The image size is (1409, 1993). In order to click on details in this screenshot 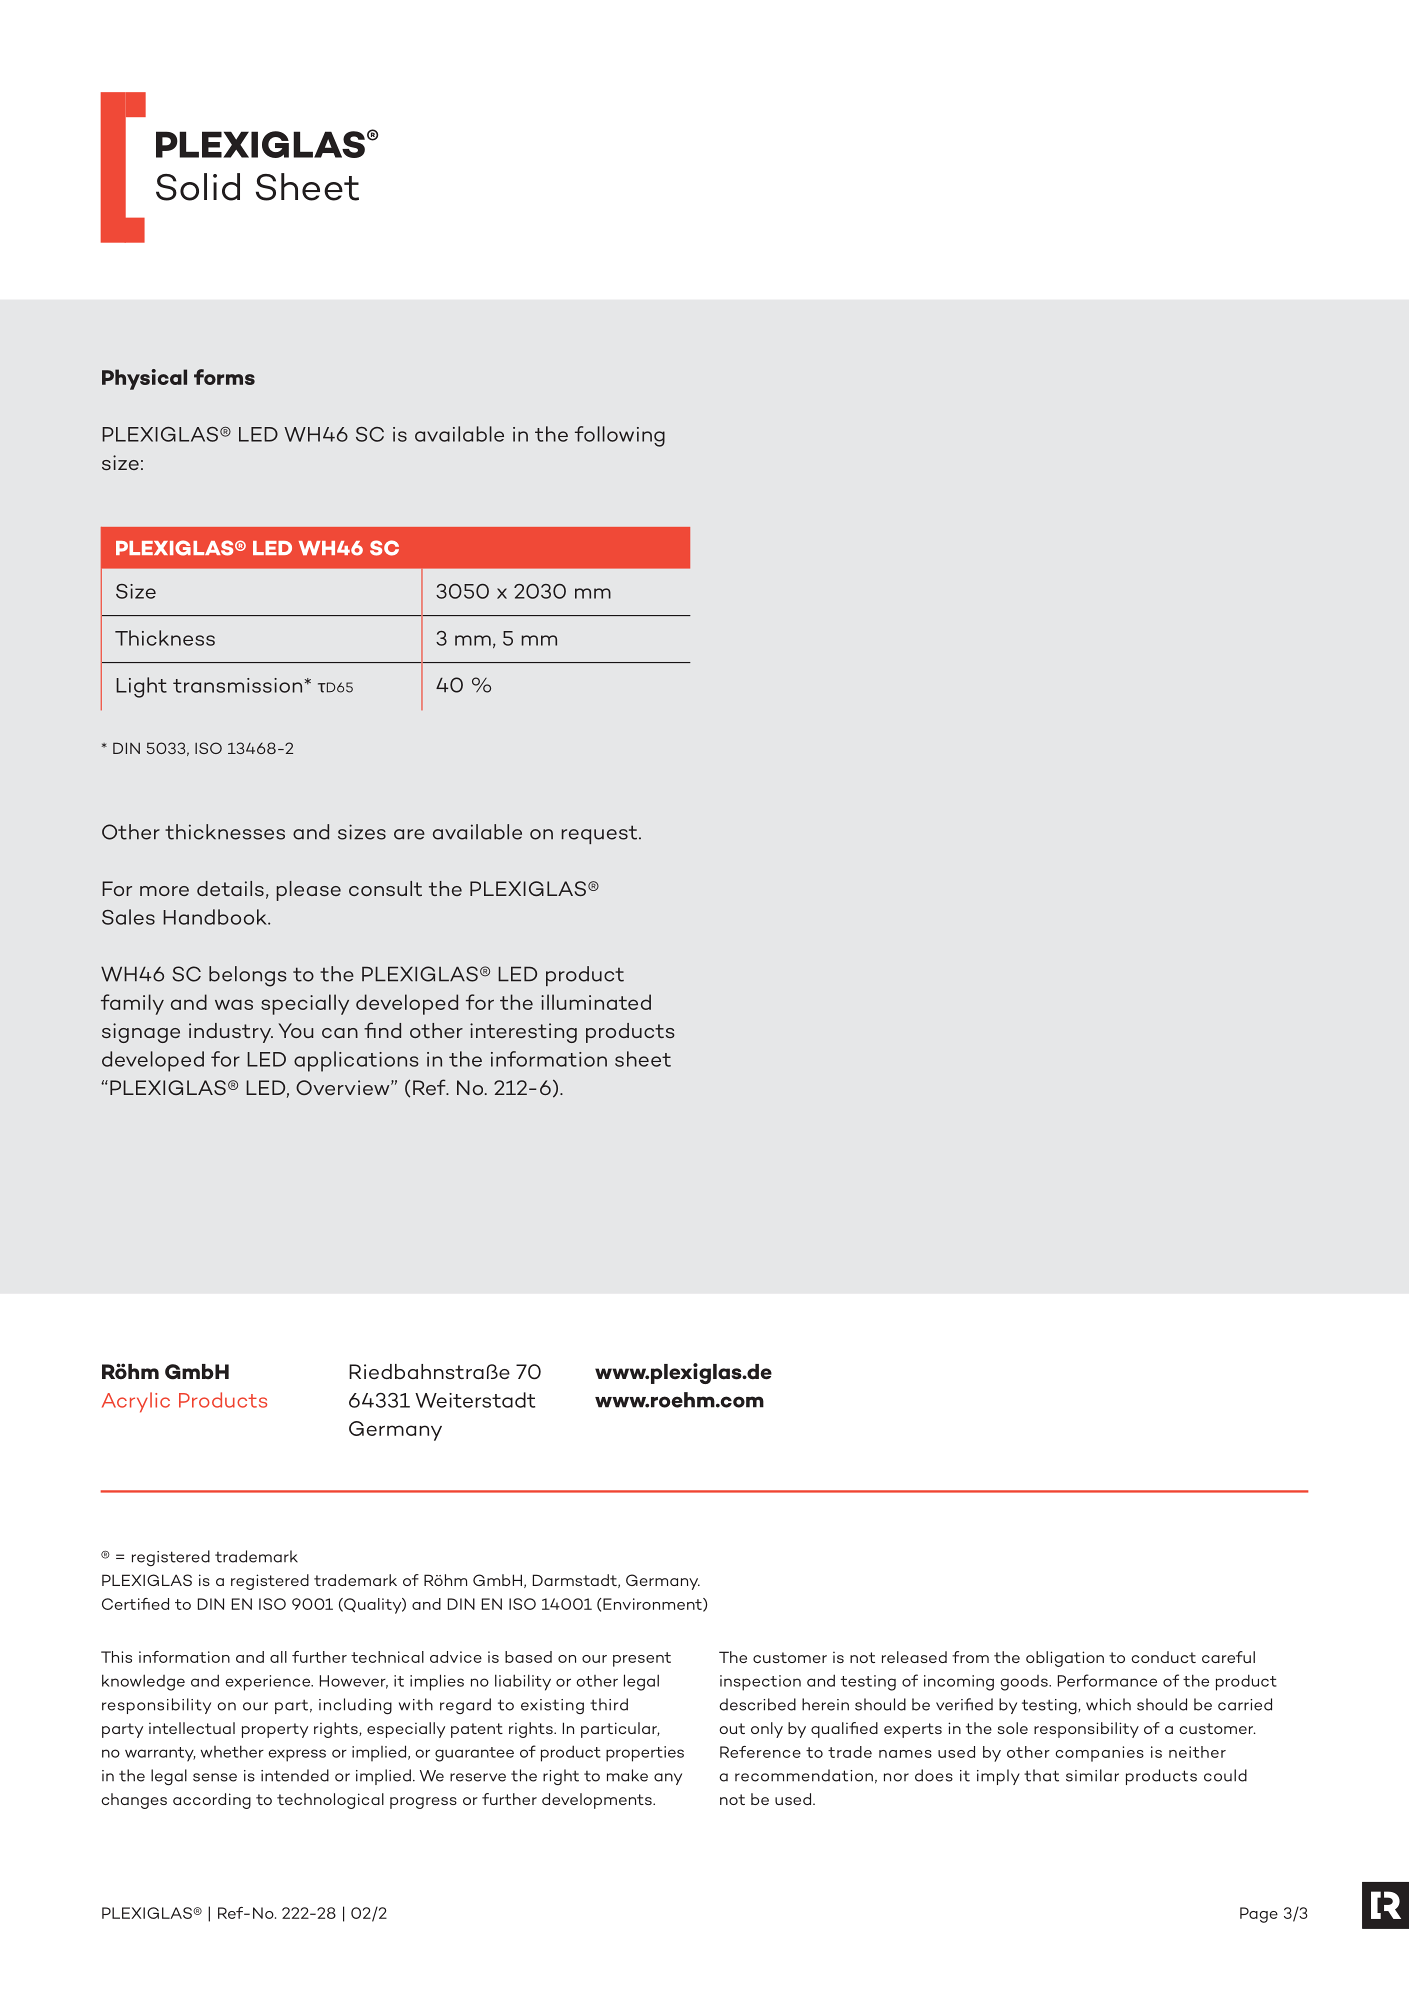, I will do `click(230, 888)`.
